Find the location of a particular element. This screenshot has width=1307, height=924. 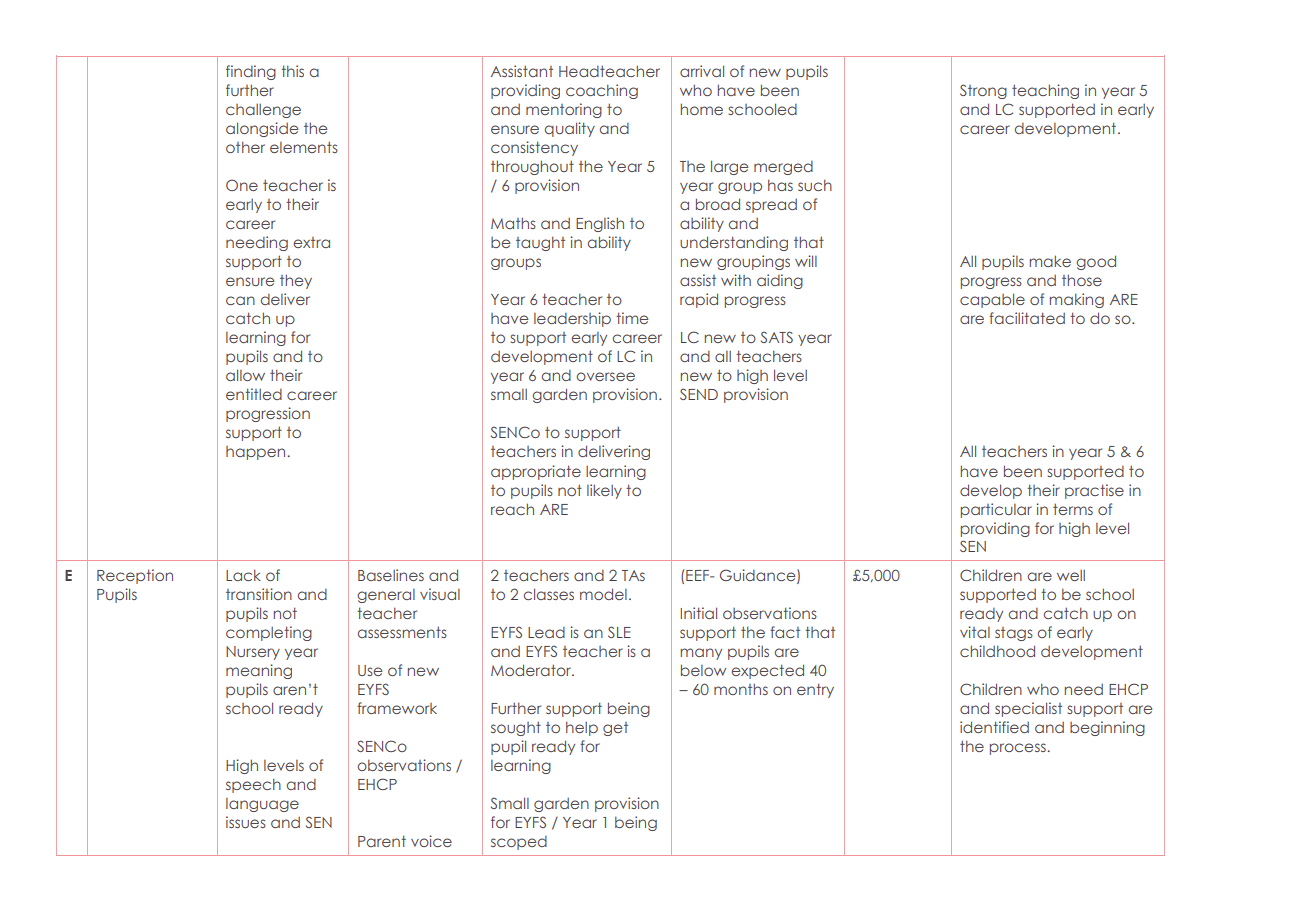

Lack is located at coordinates (243, 575).
